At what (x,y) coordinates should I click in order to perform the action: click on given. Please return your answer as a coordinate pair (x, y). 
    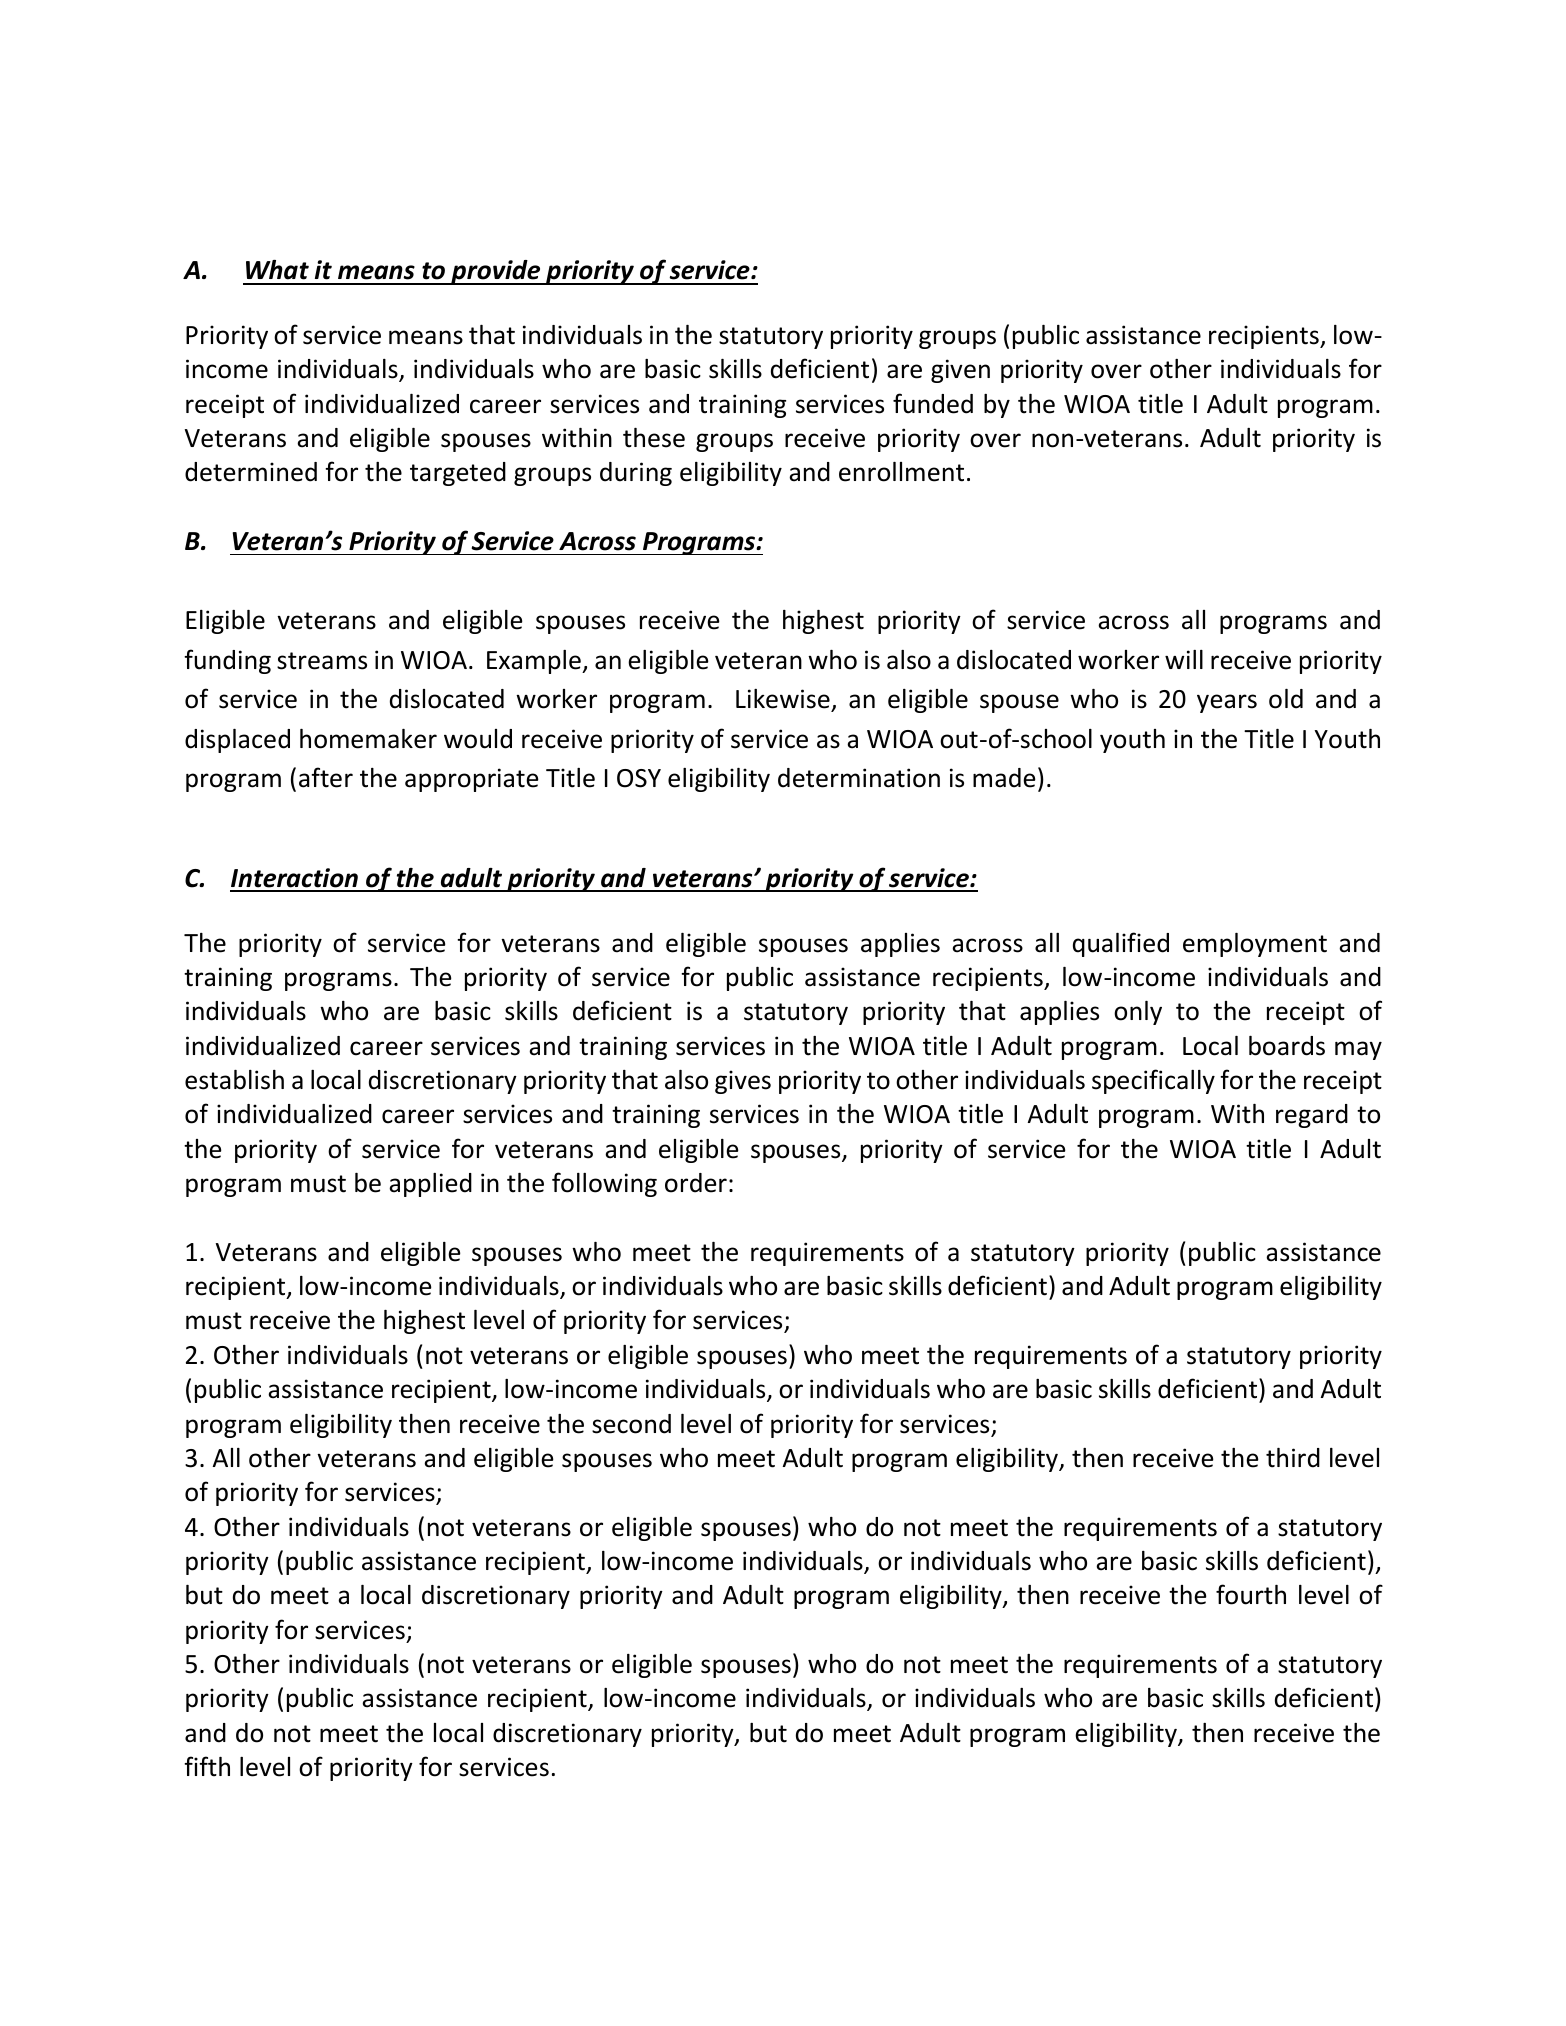
    Looking at the image, I should click on (960, 371).
